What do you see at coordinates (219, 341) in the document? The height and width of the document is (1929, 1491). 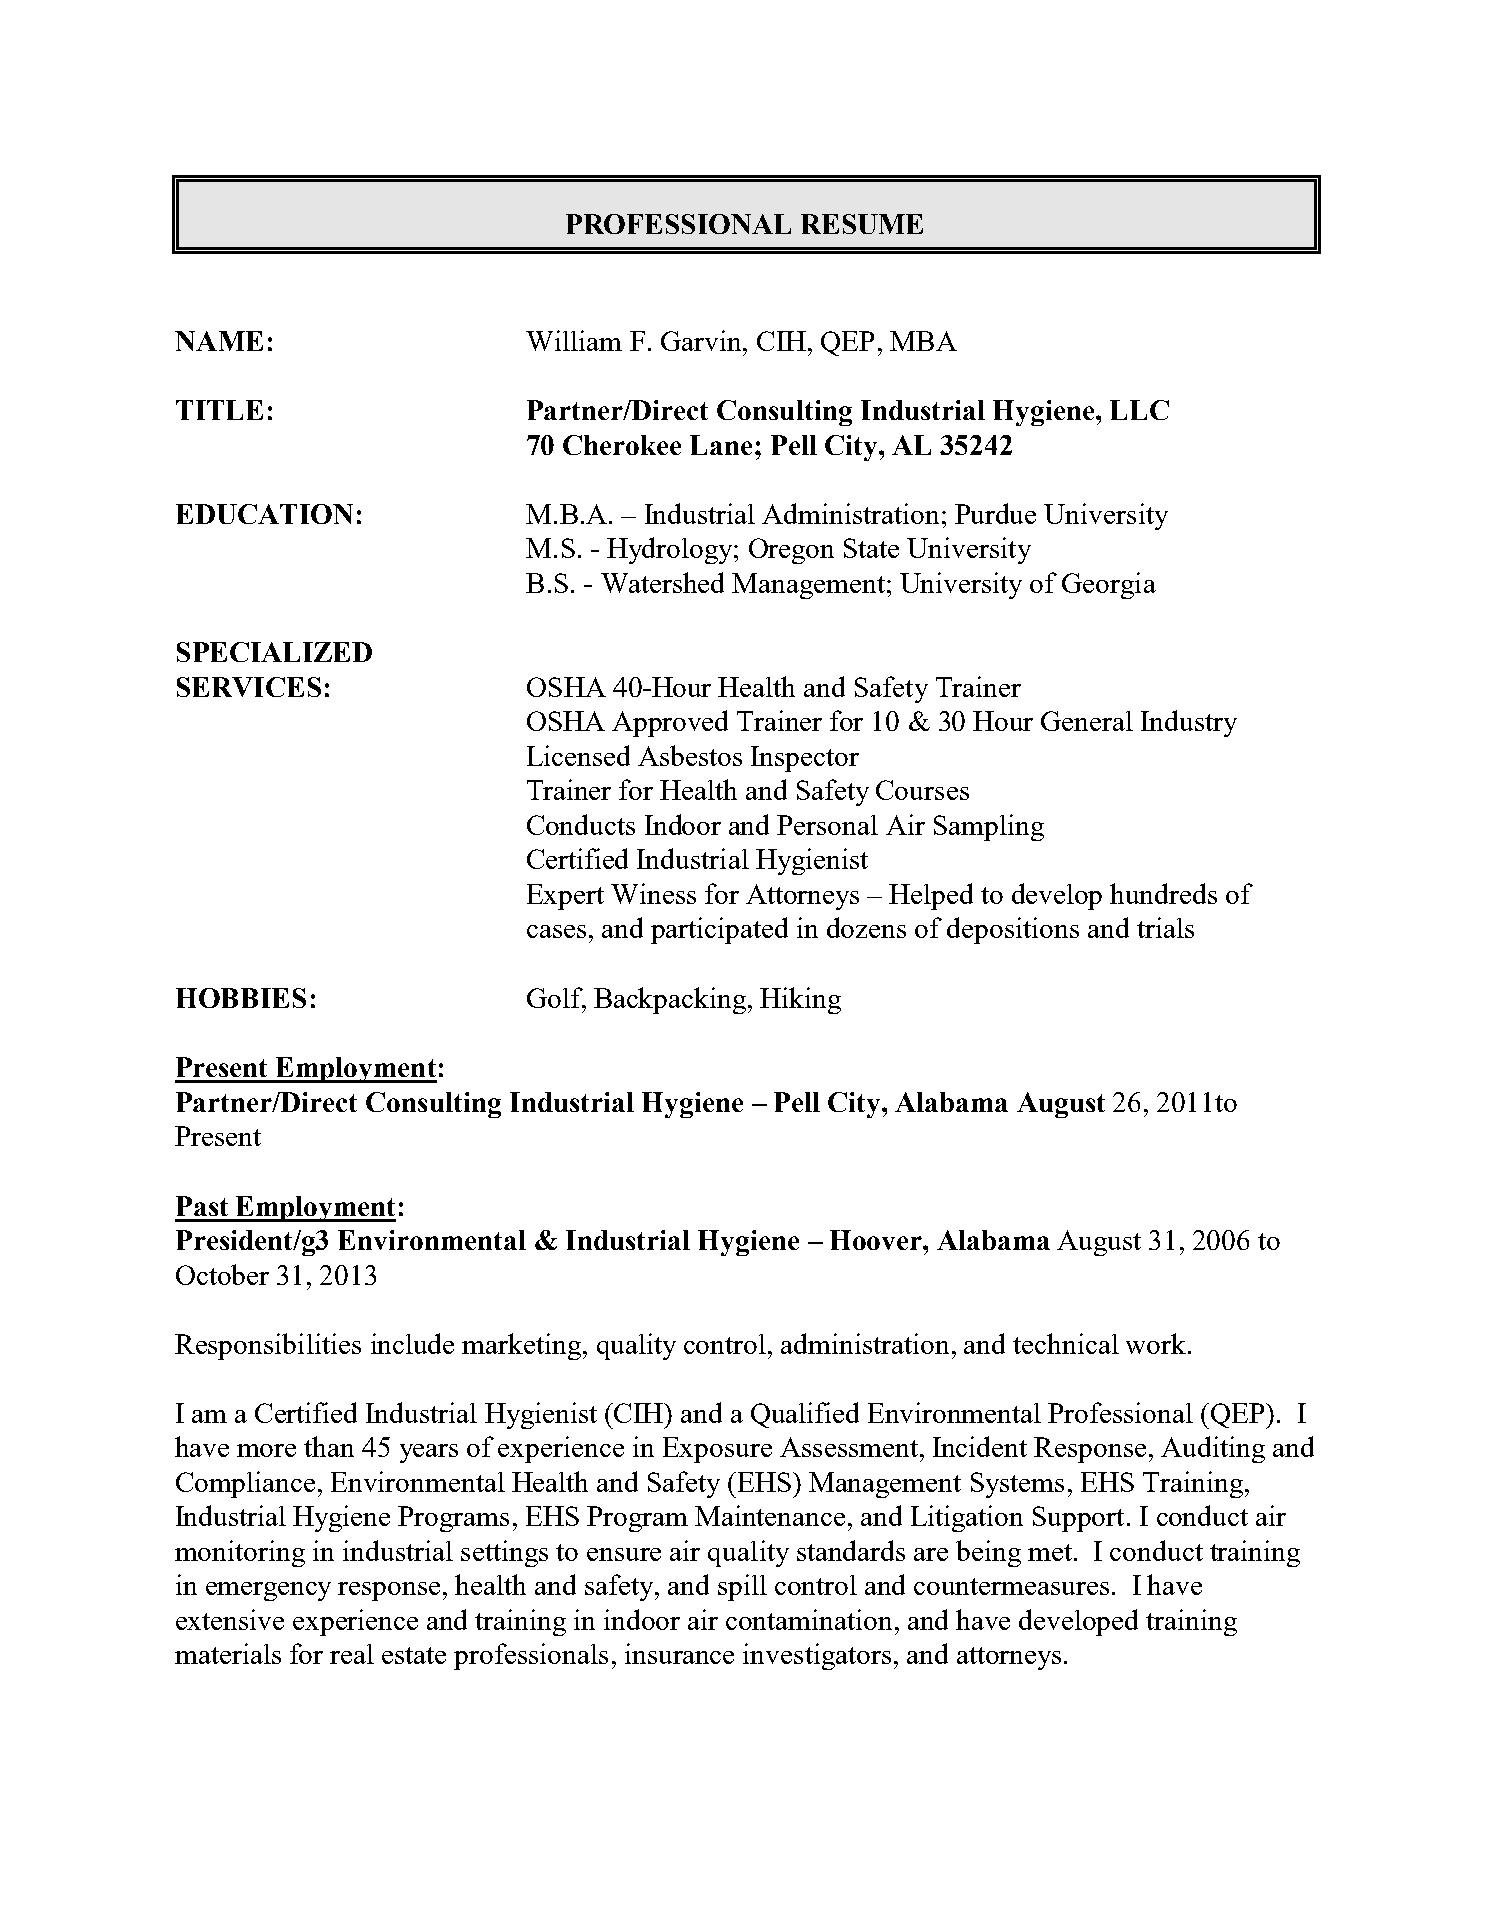 I see `NAME` at bounding box center [219, 341].
